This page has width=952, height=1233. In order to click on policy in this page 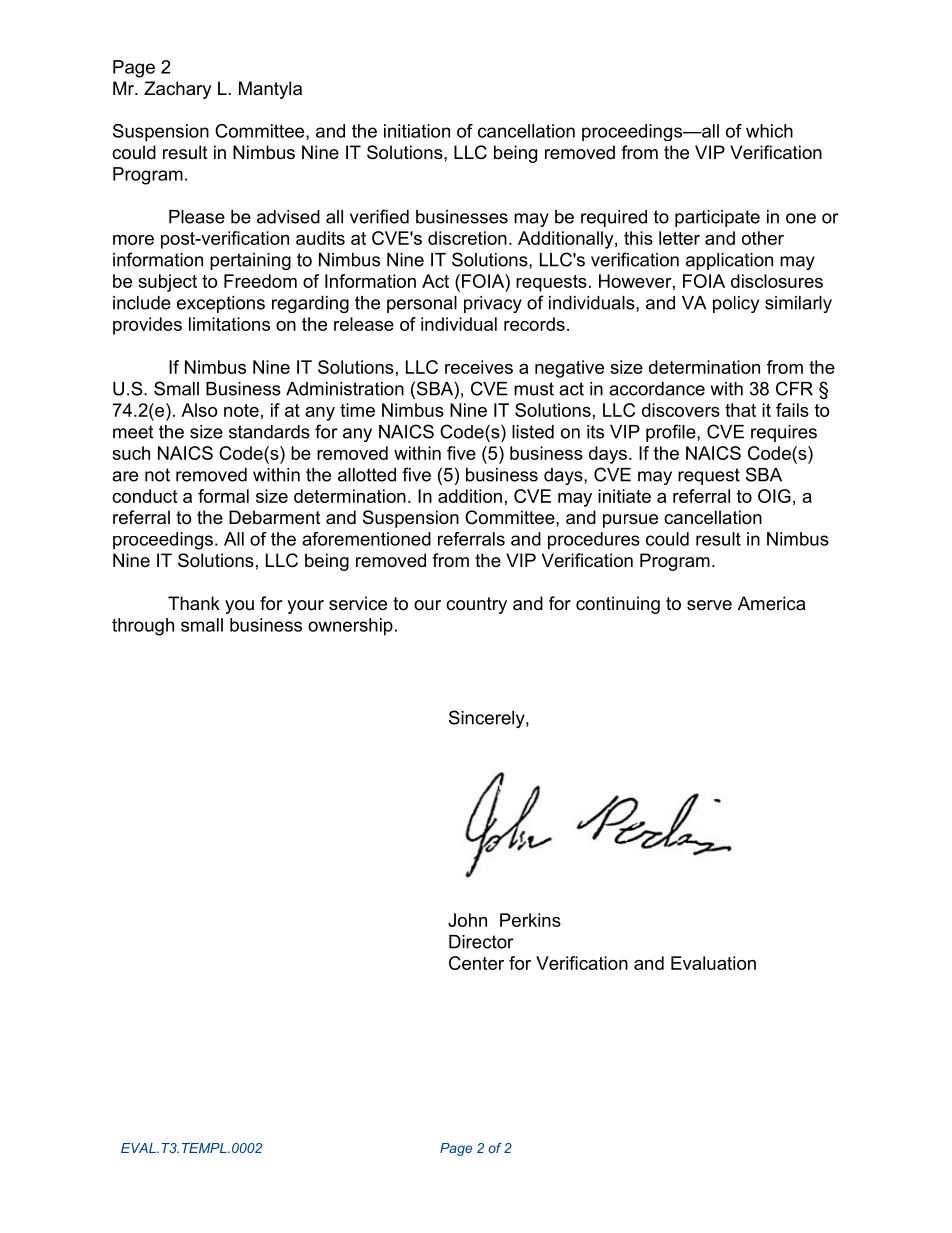, I will do `click(736, 304)`.
